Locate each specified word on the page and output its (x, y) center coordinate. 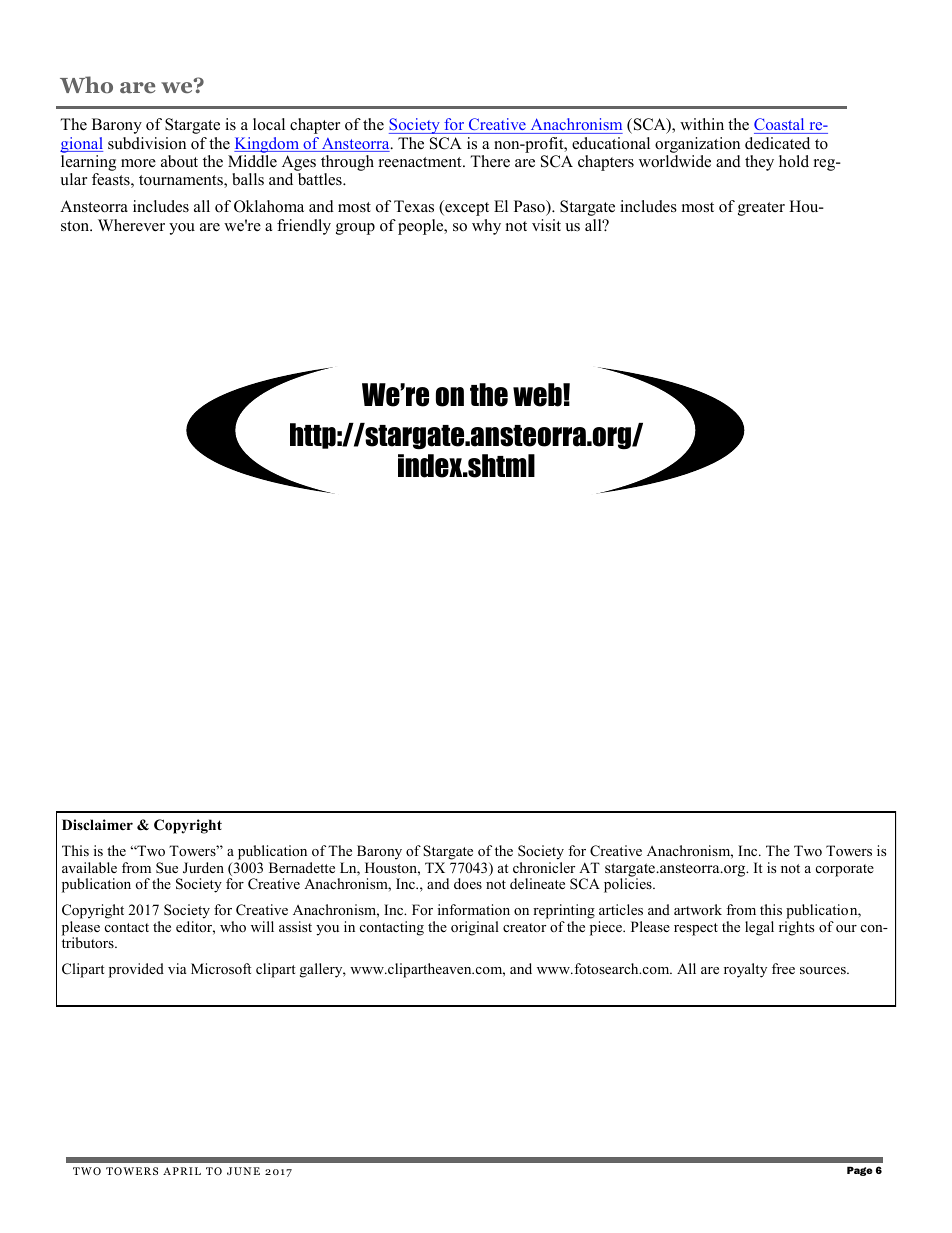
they (759, 163)
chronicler (544, 867)
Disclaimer (97, 824)
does (468, 883)
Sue (167, 868)
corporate (845, 870)
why (486, 227)
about (179, 161)
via (177, 968)
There (490, 161)
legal (759, 928)
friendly (304, 227)
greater (761, 209)
